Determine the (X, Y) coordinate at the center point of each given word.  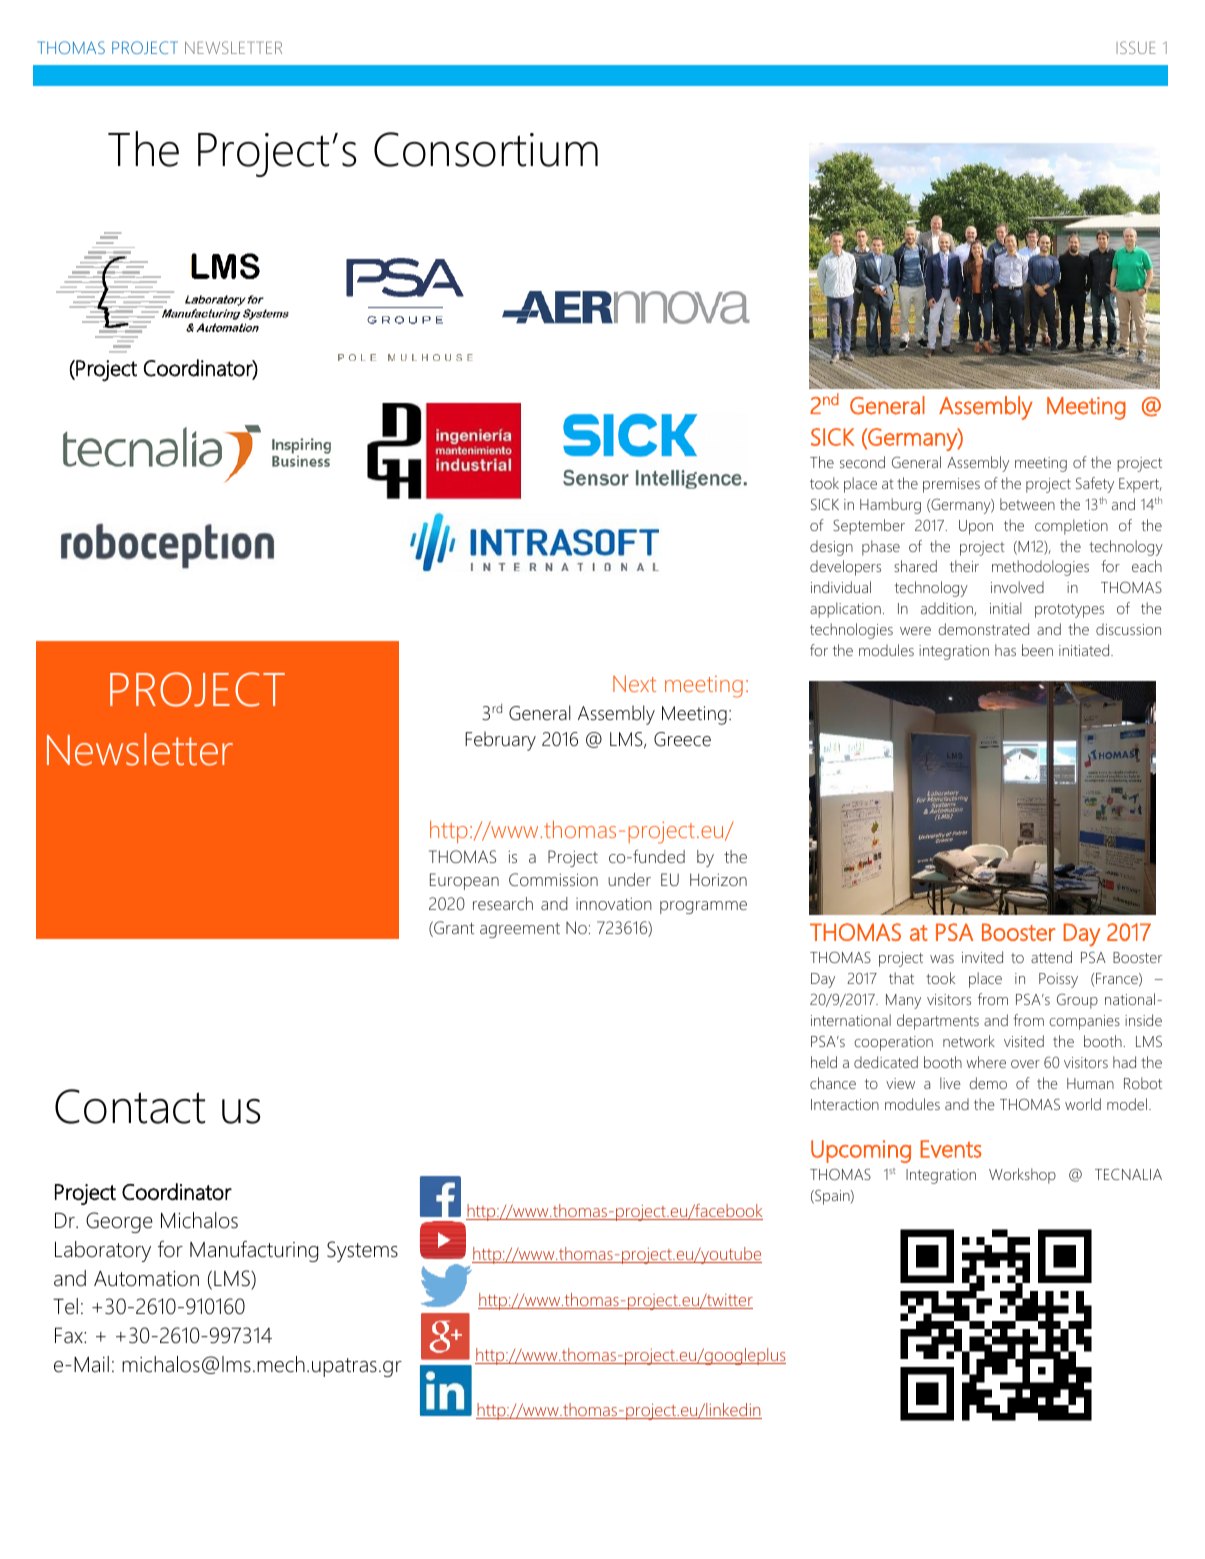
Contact (130, 1106)
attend (1051, 957)
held (824, 1062)
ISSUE (1136, 47)
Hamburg (890, 506)
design (831, 548)
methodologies (1040, 568)
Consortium (486, 149)
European (464, 881)
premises (951, 485)
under (629, 879)
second (862, 462)
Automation (146, 1278)
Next (634, 683)
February (500, 741)
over (1025, 1064)
